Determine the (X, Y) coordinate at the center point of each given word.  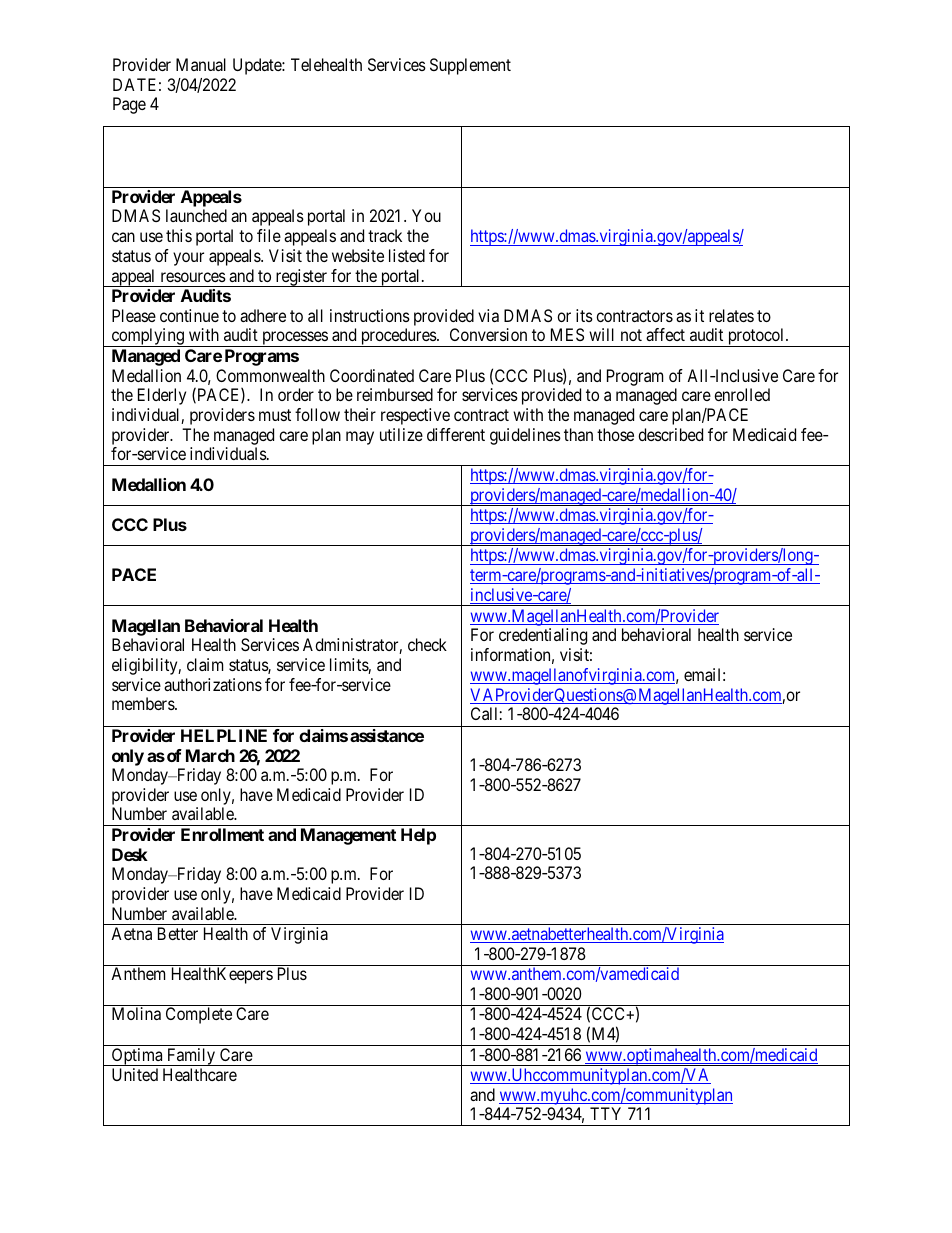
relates (731, 315)
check (427, 644)
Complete (199, 1015)
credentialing (543, 636)
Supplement (470, 66)
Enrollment (222, 834)
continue (189, 315)
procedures (398, 337)
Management (348, 836)
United (135, 1074)
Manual (201, 64)
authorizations (213, 684)
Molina (136, 1013)
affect (665, 334)
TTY (605, 1113)
